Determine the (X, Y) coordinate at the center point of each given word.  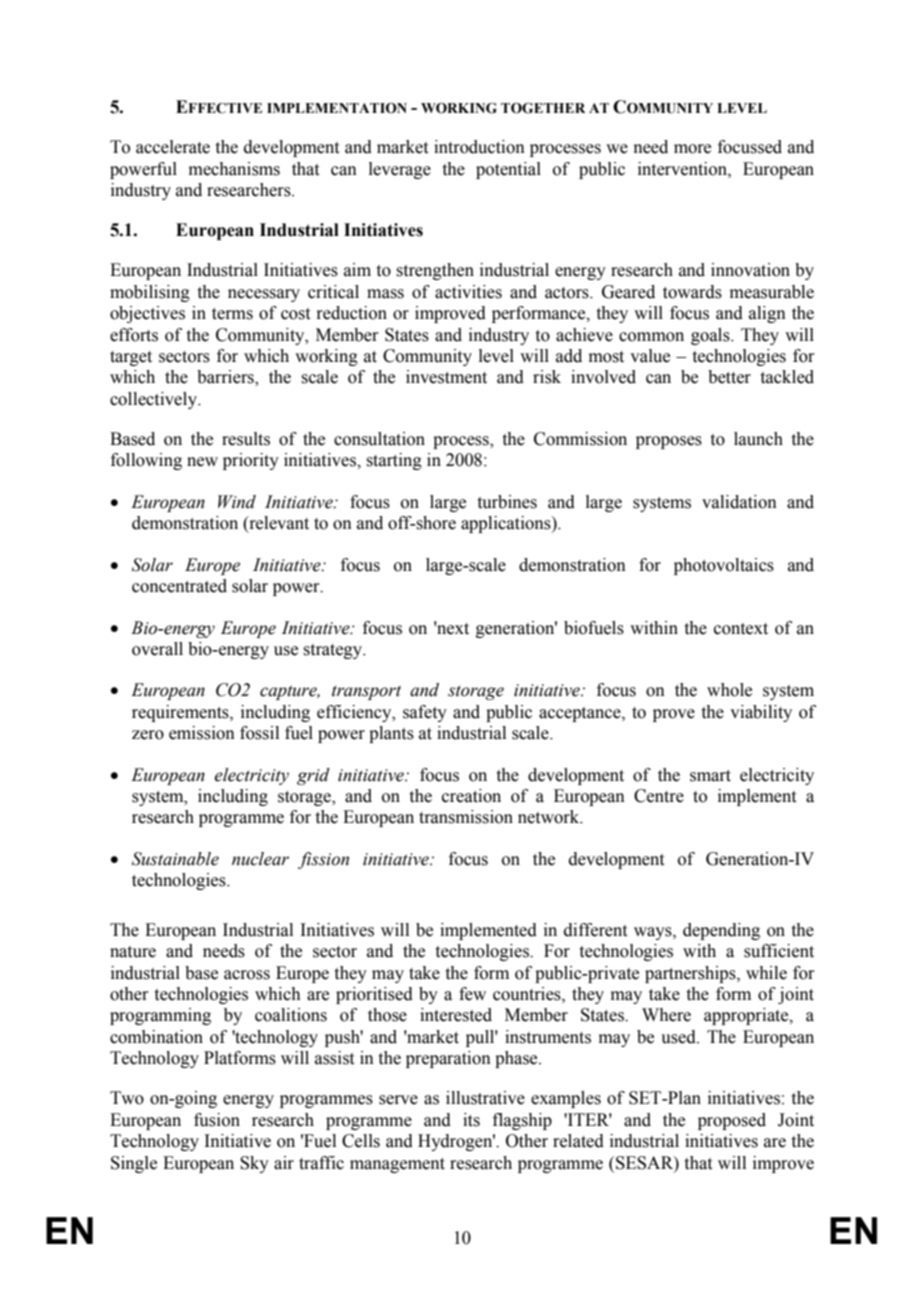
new (202, 462)
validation (739, 502)
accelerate (173, 147)
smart (710, 776)
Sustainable (175, 859)
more (692, 149)
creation (471, 796)
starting (394, 461)
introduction (479, 147)
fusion (217, 1120)
